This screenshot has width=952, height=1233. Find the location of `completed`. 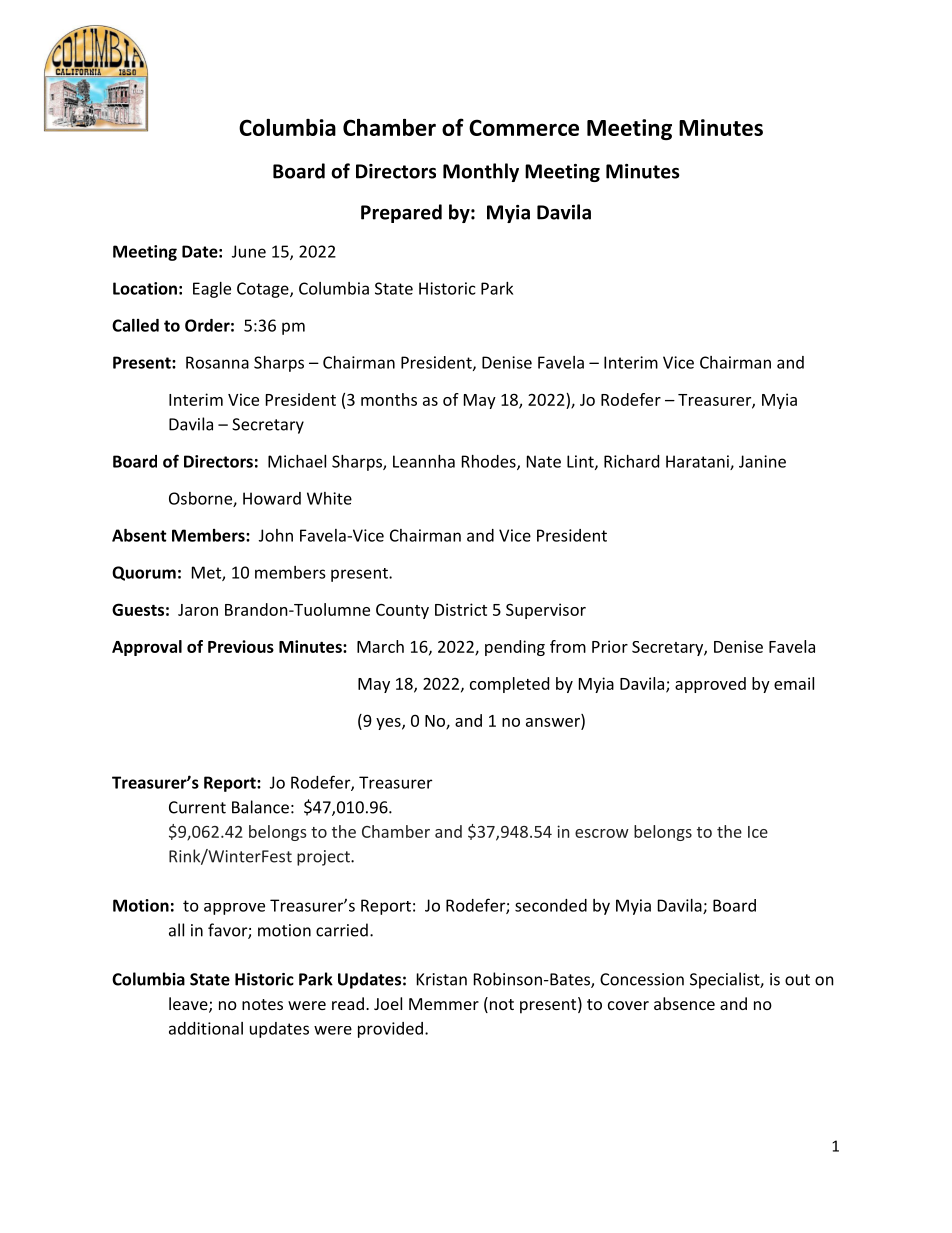

completed is located at coordinates (509, 685).
